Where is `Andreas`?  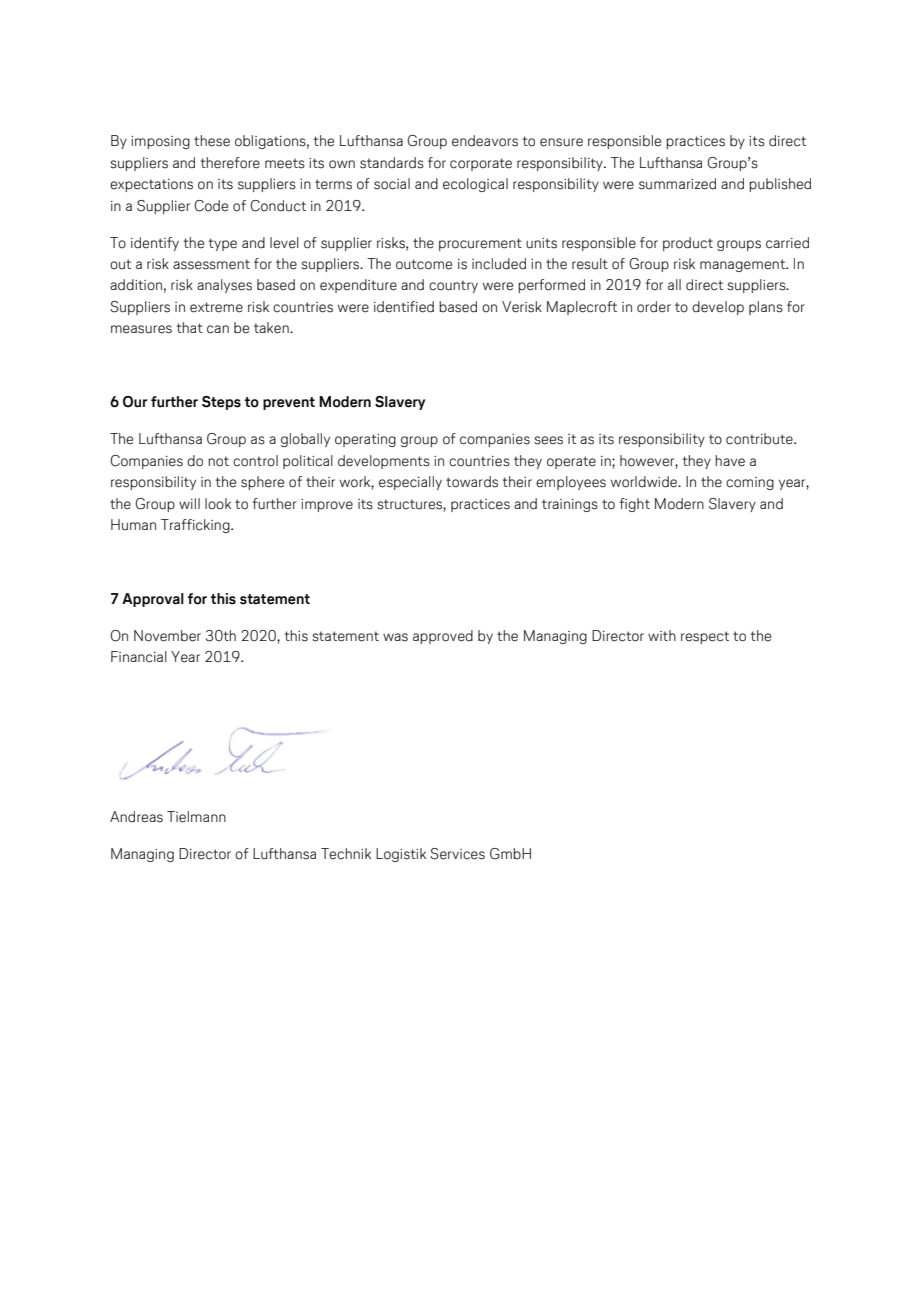 Andreas is located at coordinates (136, 817).
